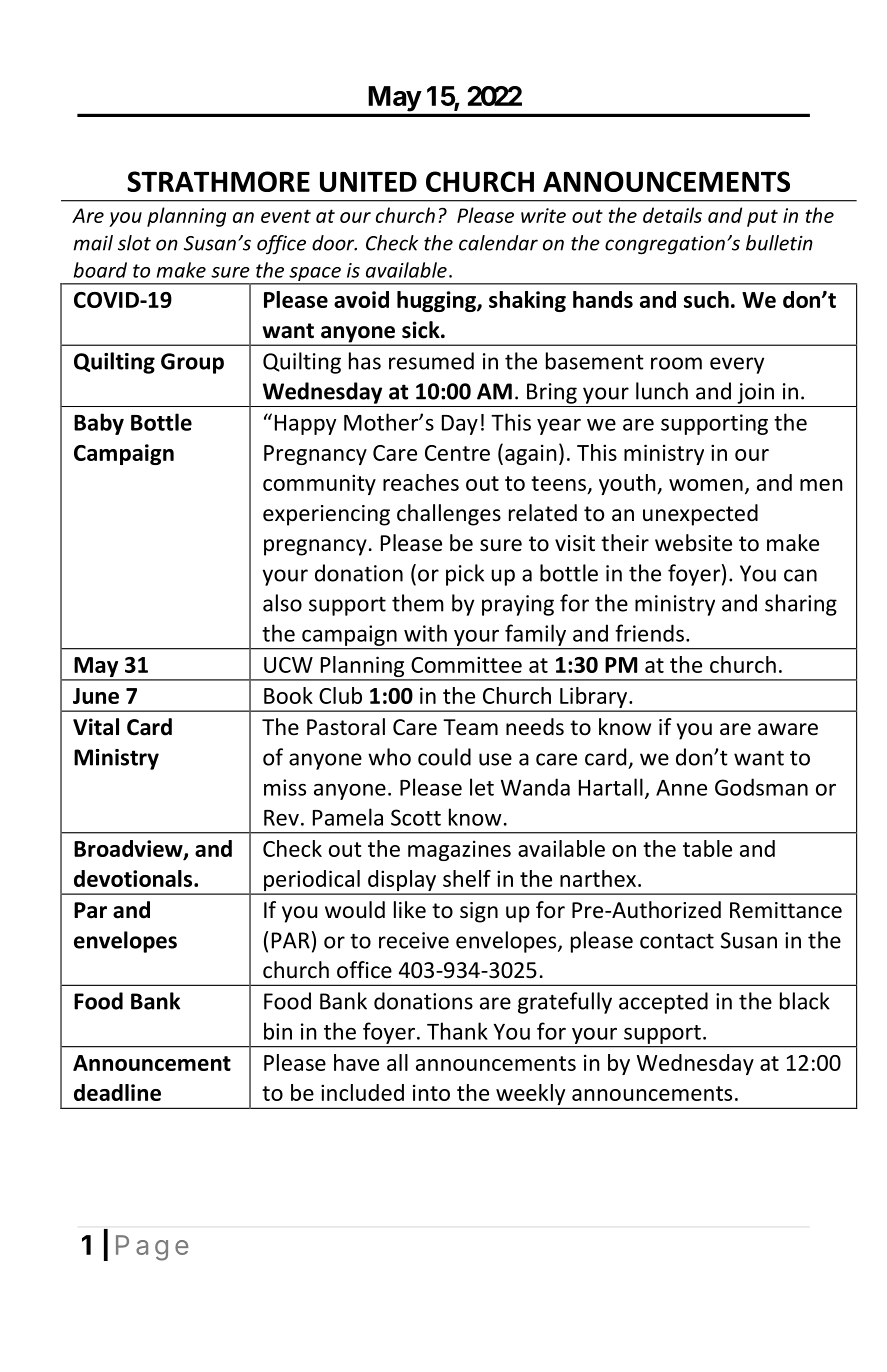  I want to click on put, so click(762, 218).
